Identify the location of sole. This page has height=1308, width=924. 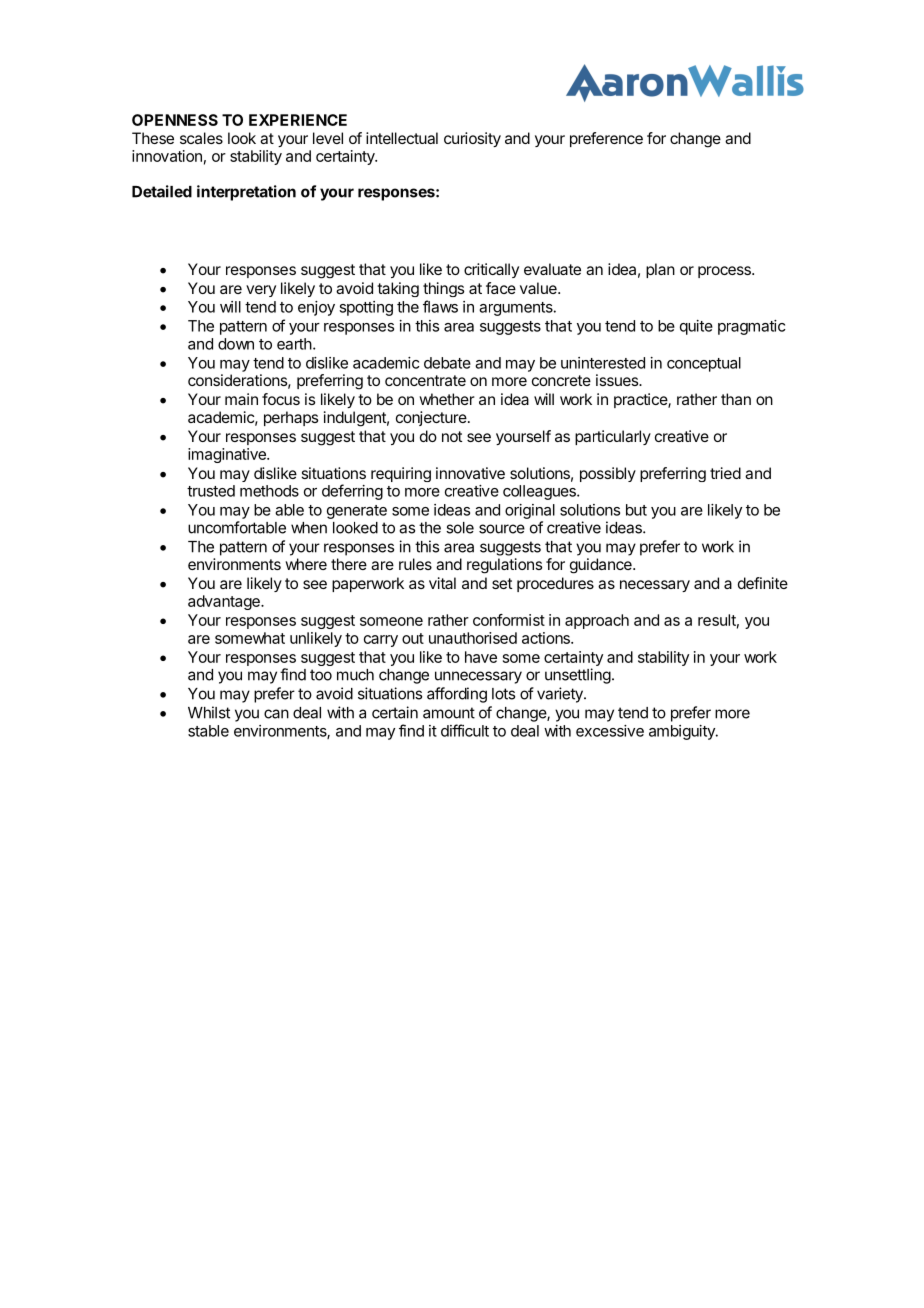
(460, 528).
